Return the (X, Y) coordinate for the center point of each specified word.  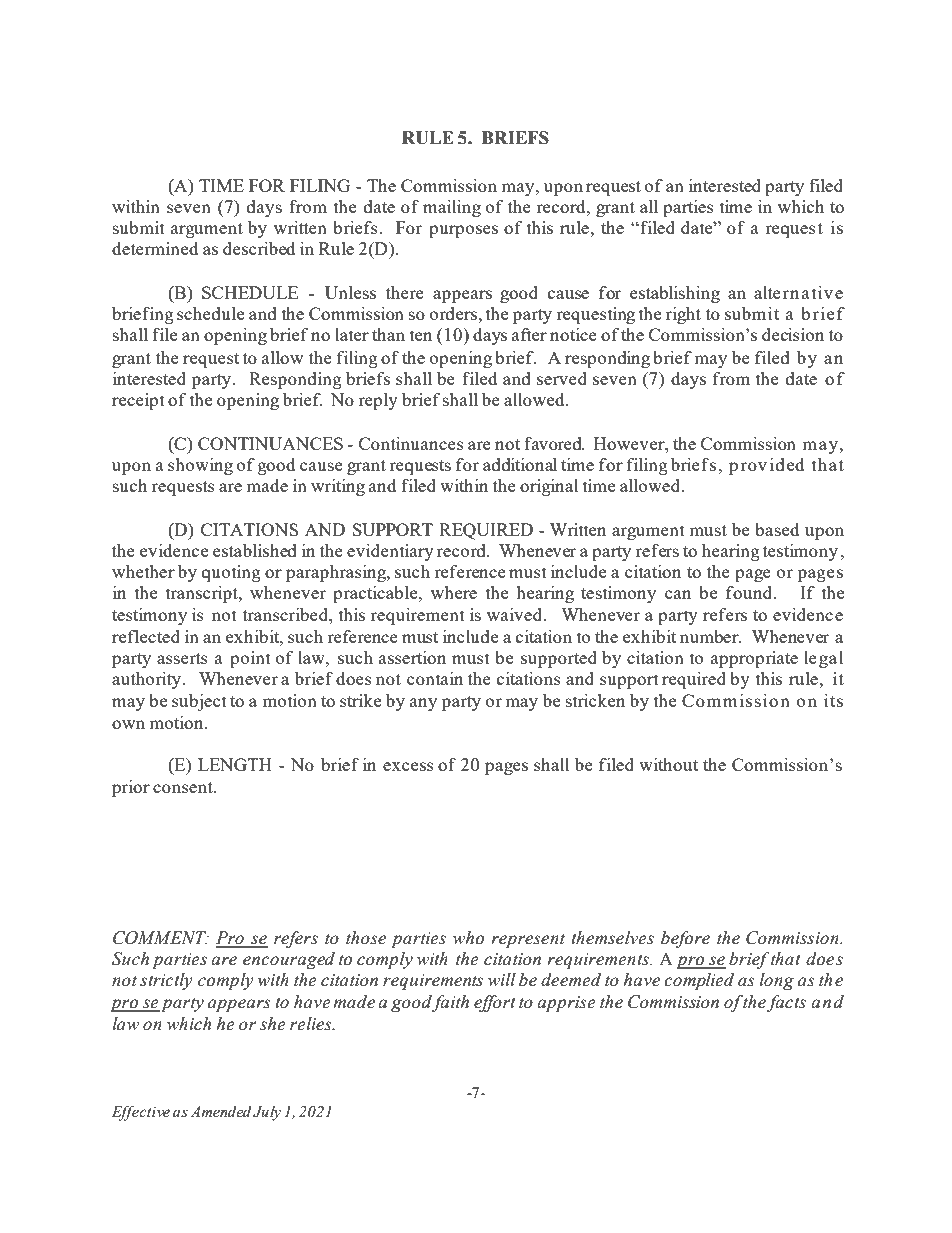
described (259, 248)
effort (495, 1003)
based (777, 529)
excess (408, 766)
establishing (675, 294)
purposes (463, 231)
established (255, 550)
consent (184, 787)
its (833, 700)
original (549, 487)
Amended (221, 1111)
